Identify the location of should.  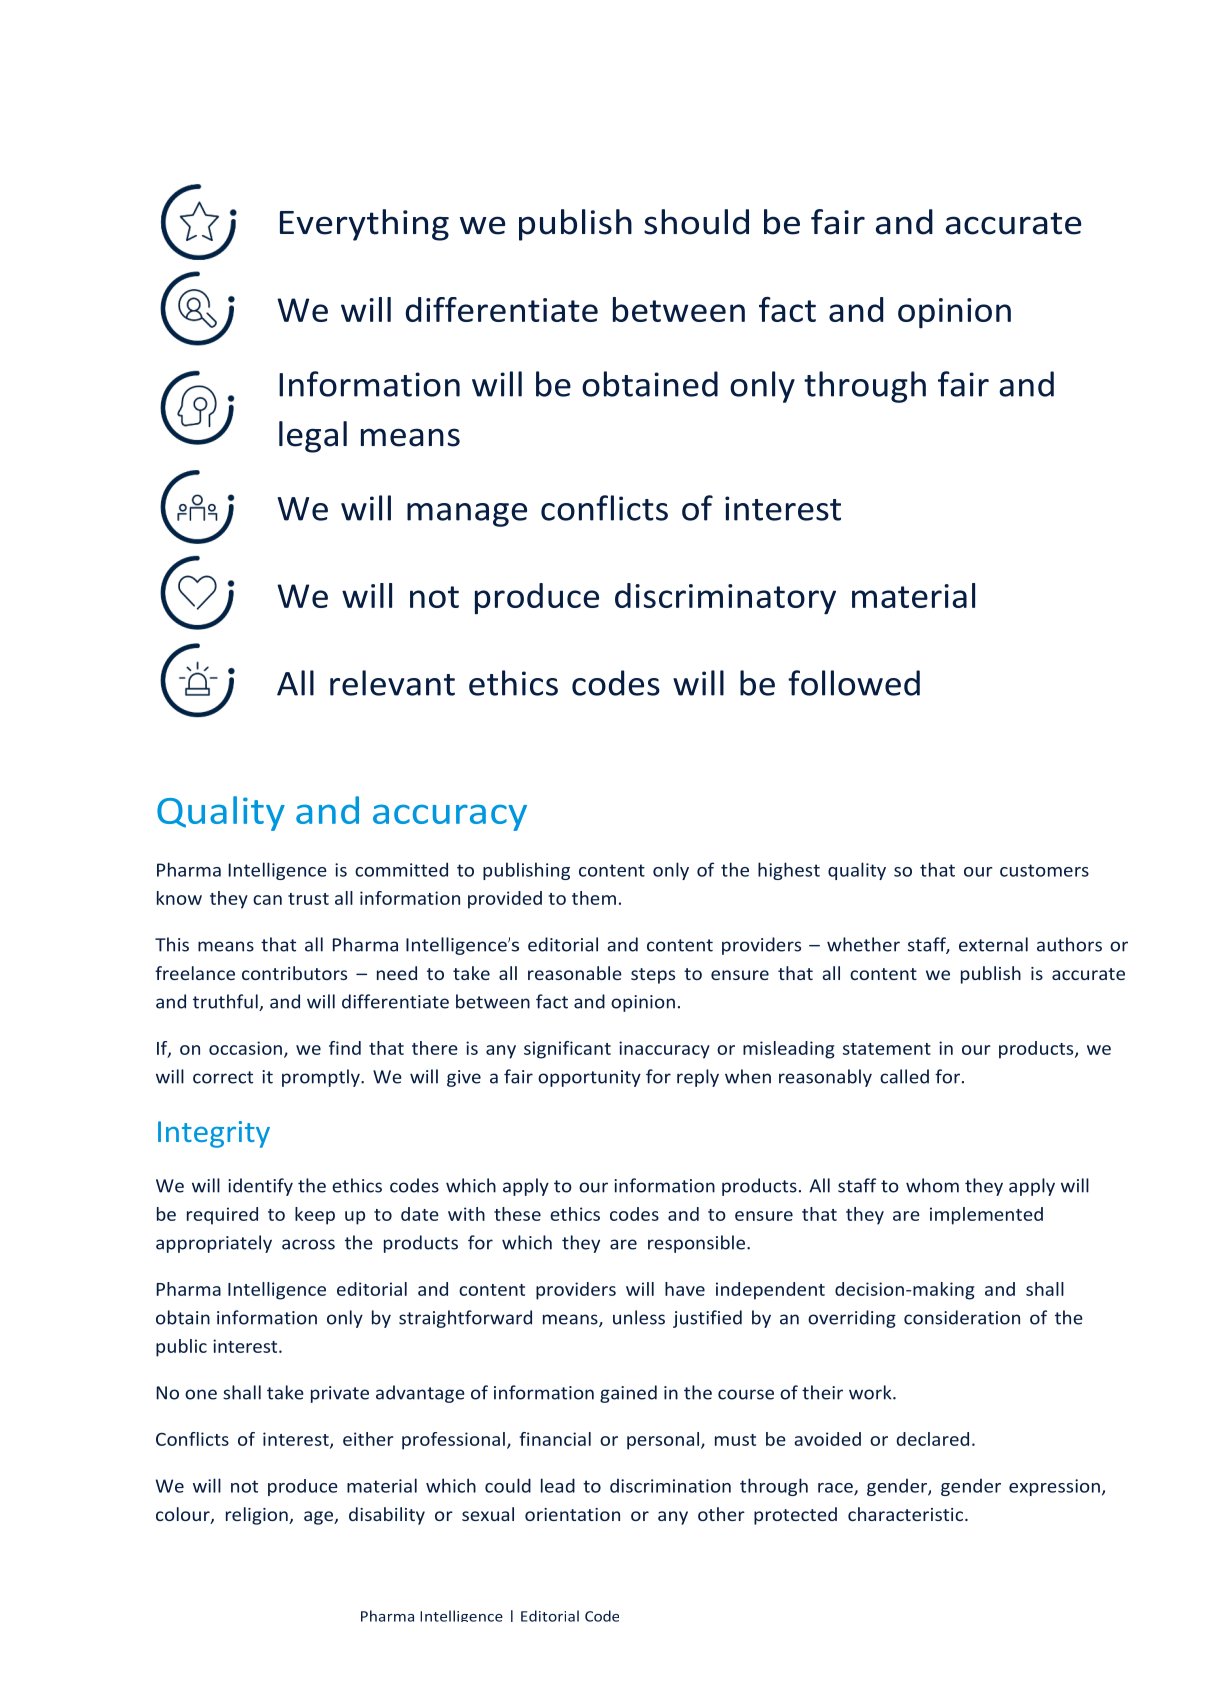
(696, 222).
